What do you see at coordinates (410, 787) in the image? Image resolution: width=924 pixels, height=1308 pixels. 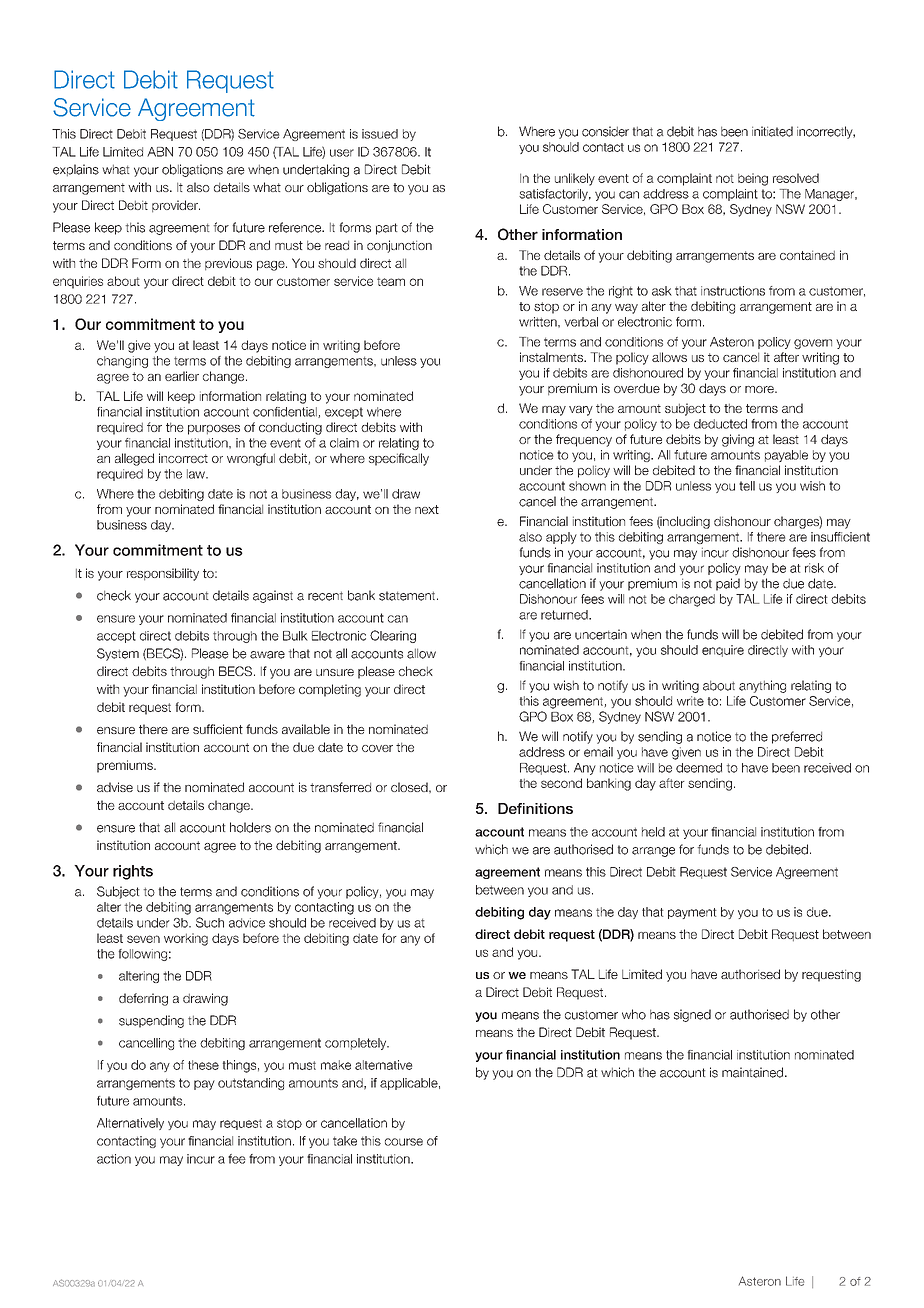 I see `closed` at bounding box center [410, 787].
